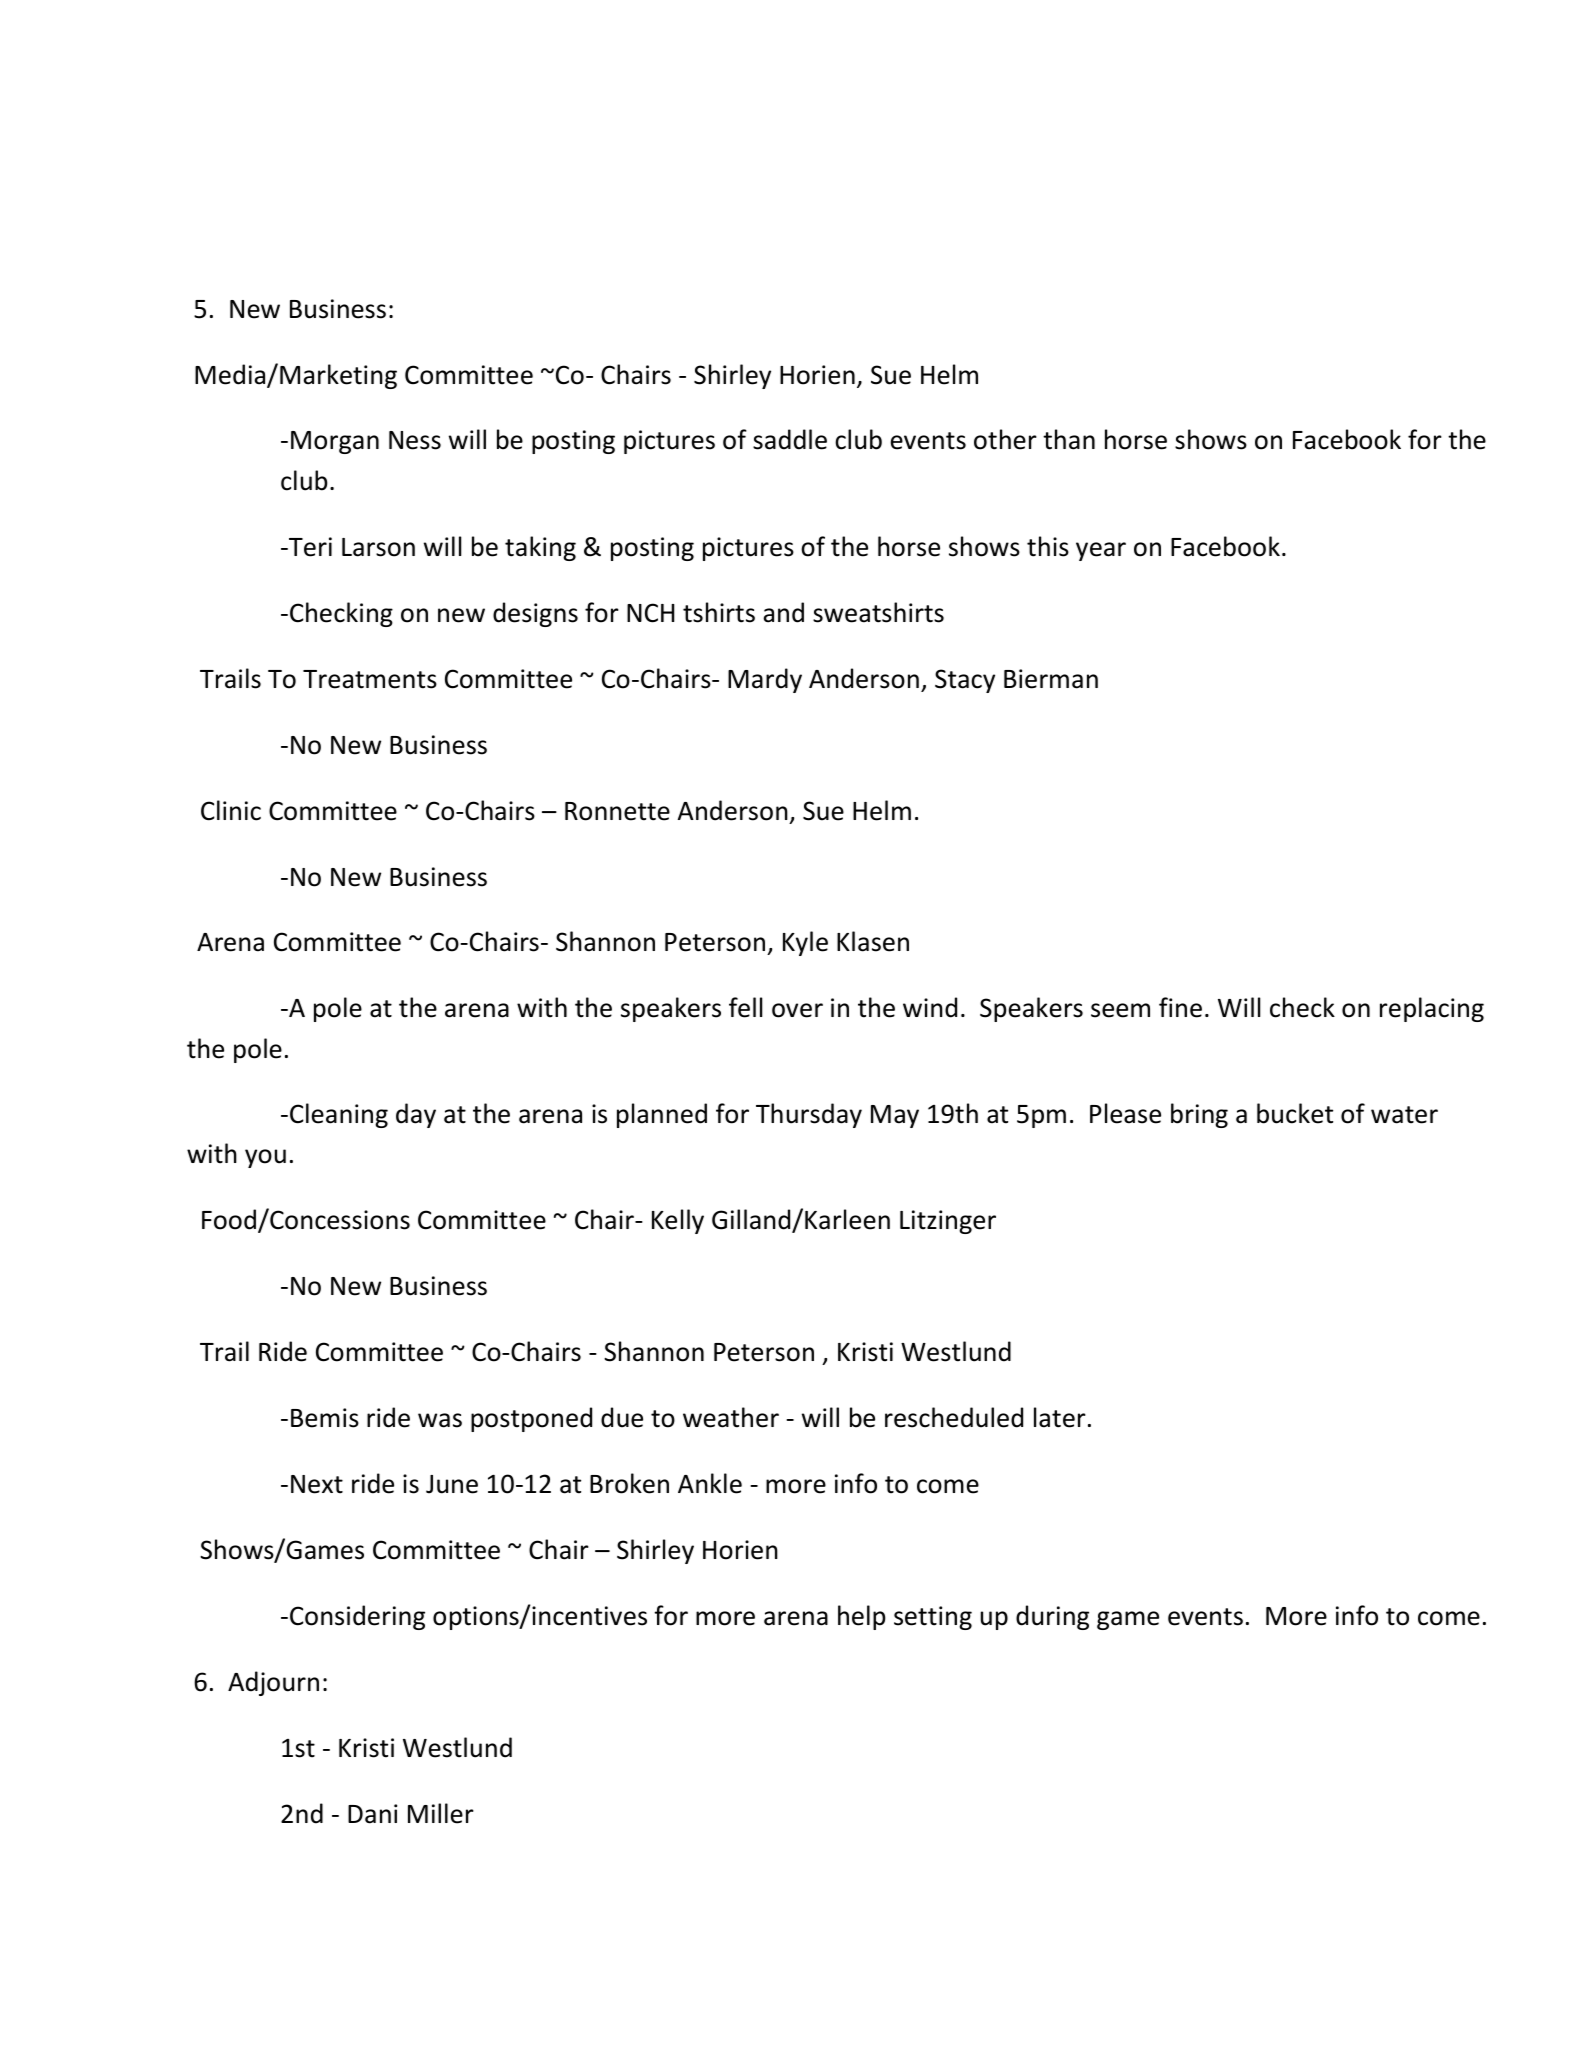 The image size is (1587, 2053). I want to click on later, so click(1060, 1417).
